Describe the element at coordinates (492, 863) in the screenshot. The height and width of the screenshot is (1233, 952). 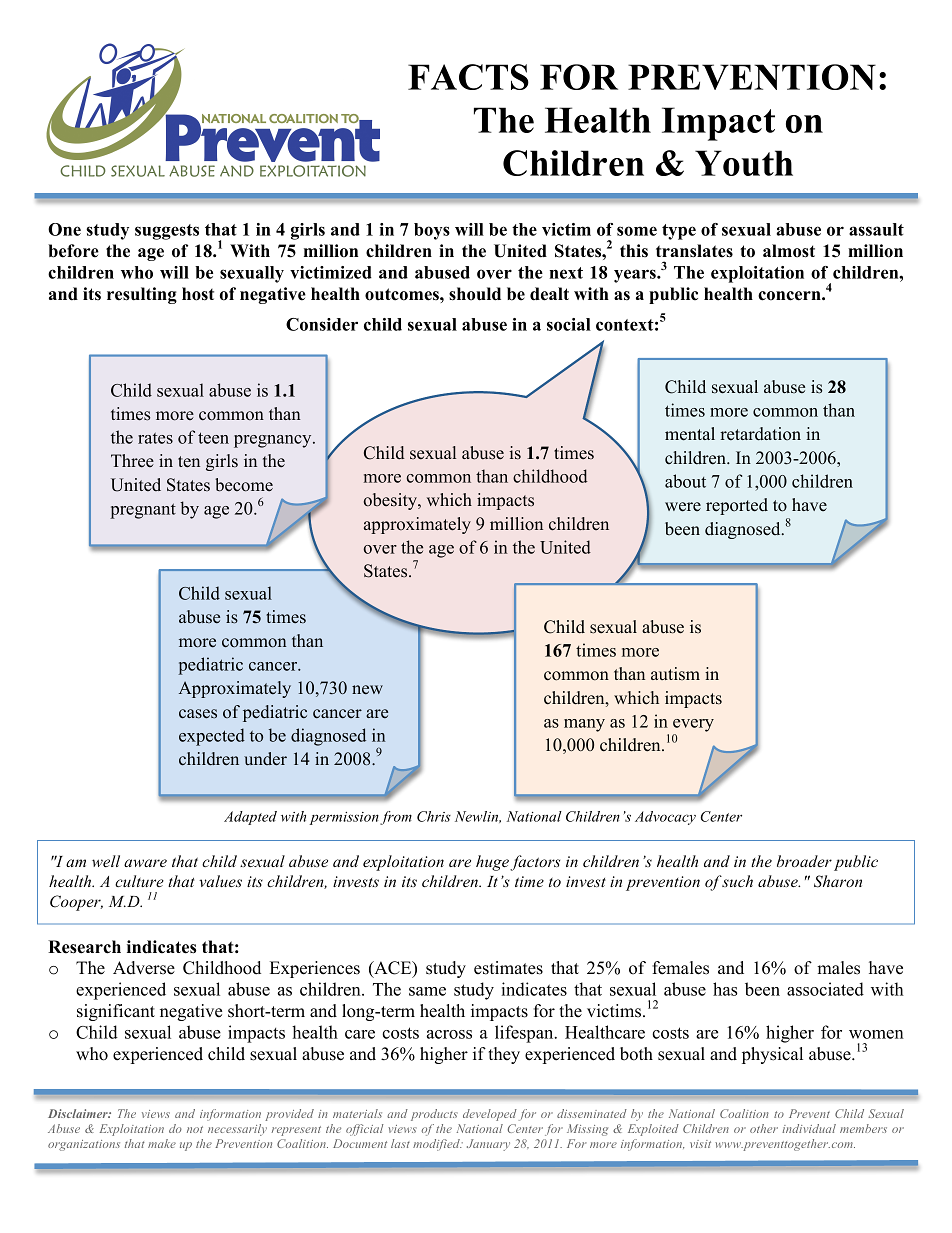
I see `huge` at that location.
